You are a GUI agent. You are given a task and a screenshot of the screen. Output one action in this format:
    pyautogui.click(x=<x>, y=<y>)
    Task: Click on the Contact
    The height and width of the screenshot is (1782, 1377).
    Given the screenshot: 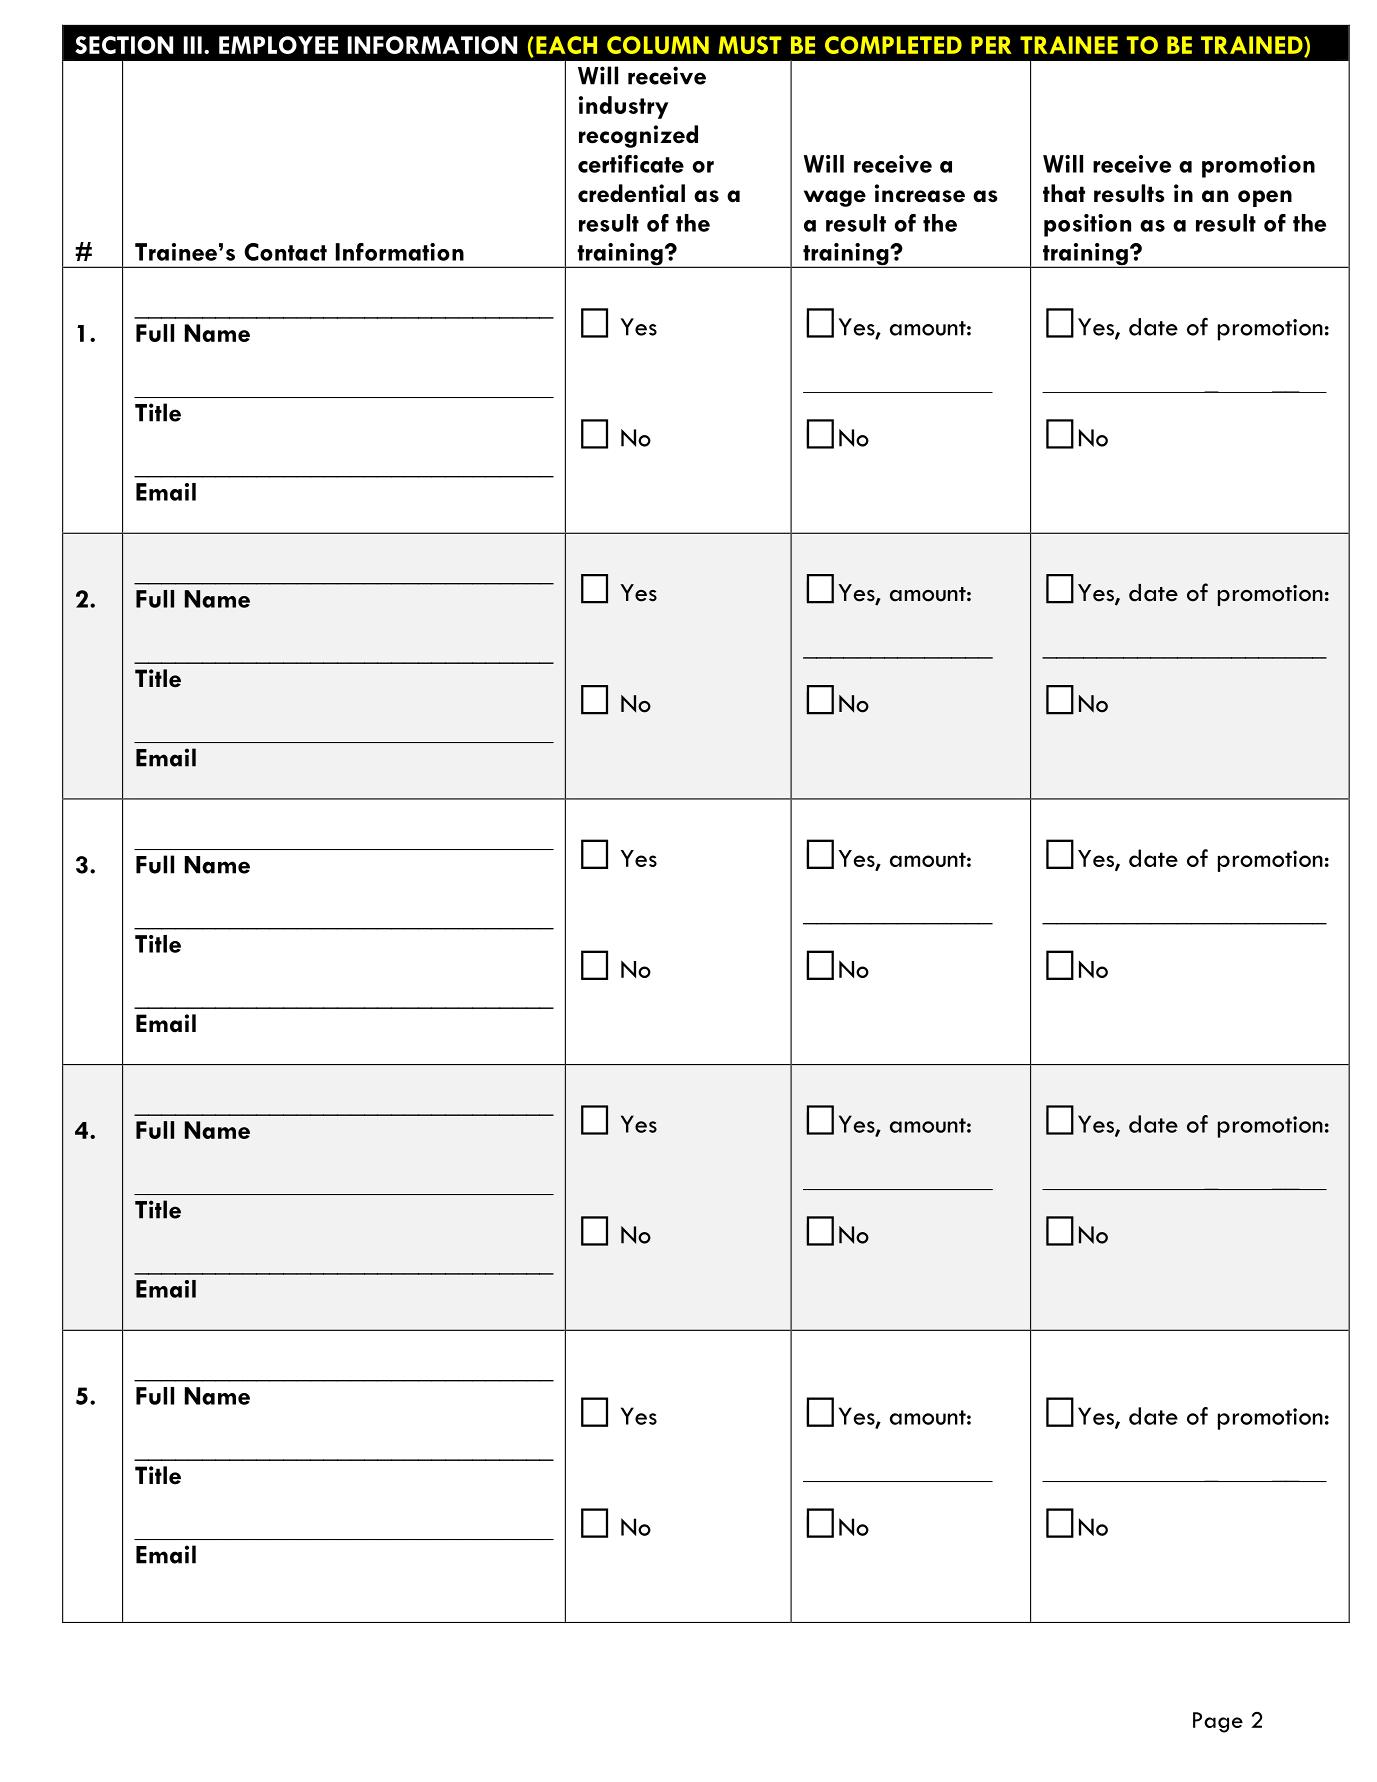 What is the action you would take?
    pyautogui.click(x=285, y=252)
